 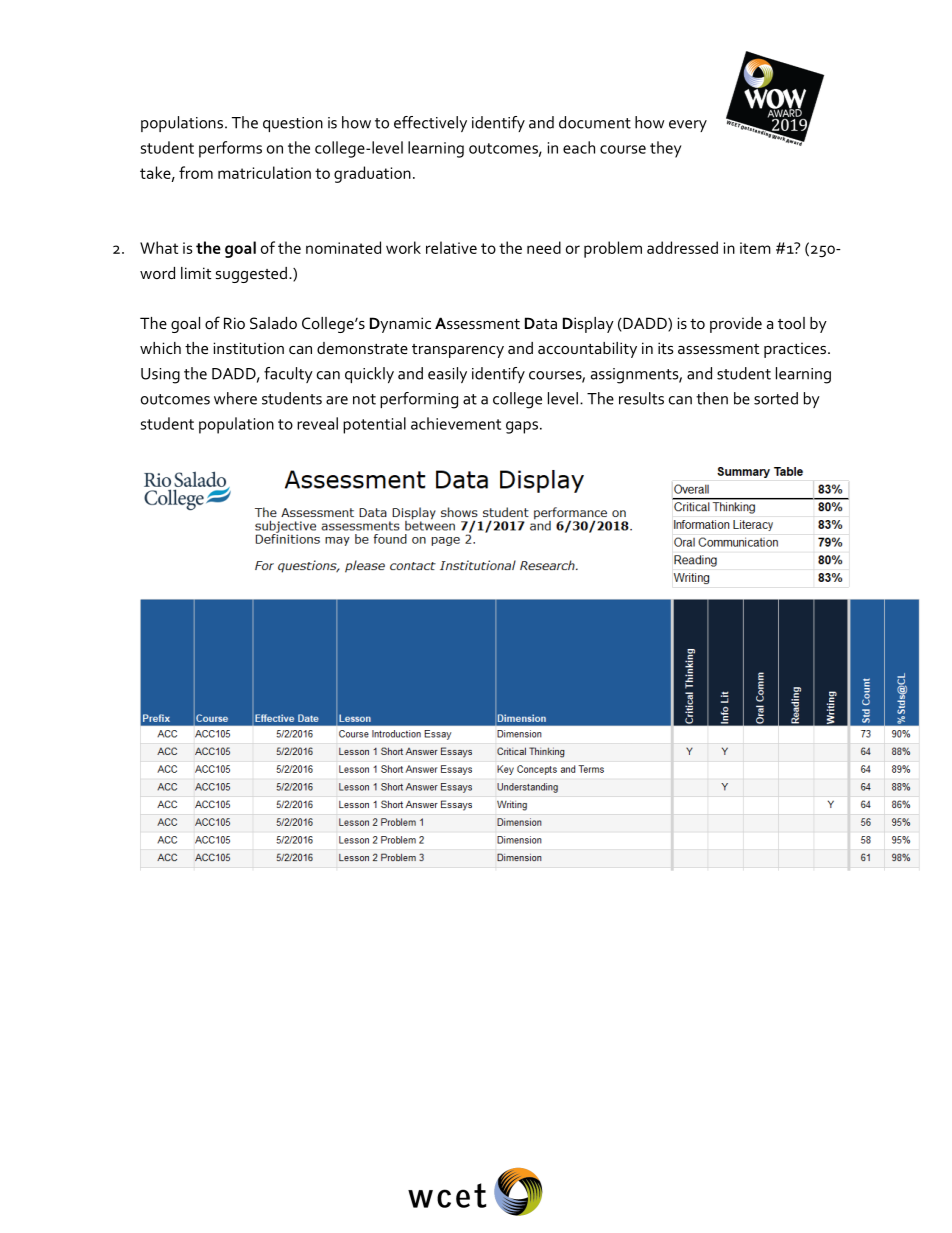 I want to click on question, so click(x=293, y=124).
